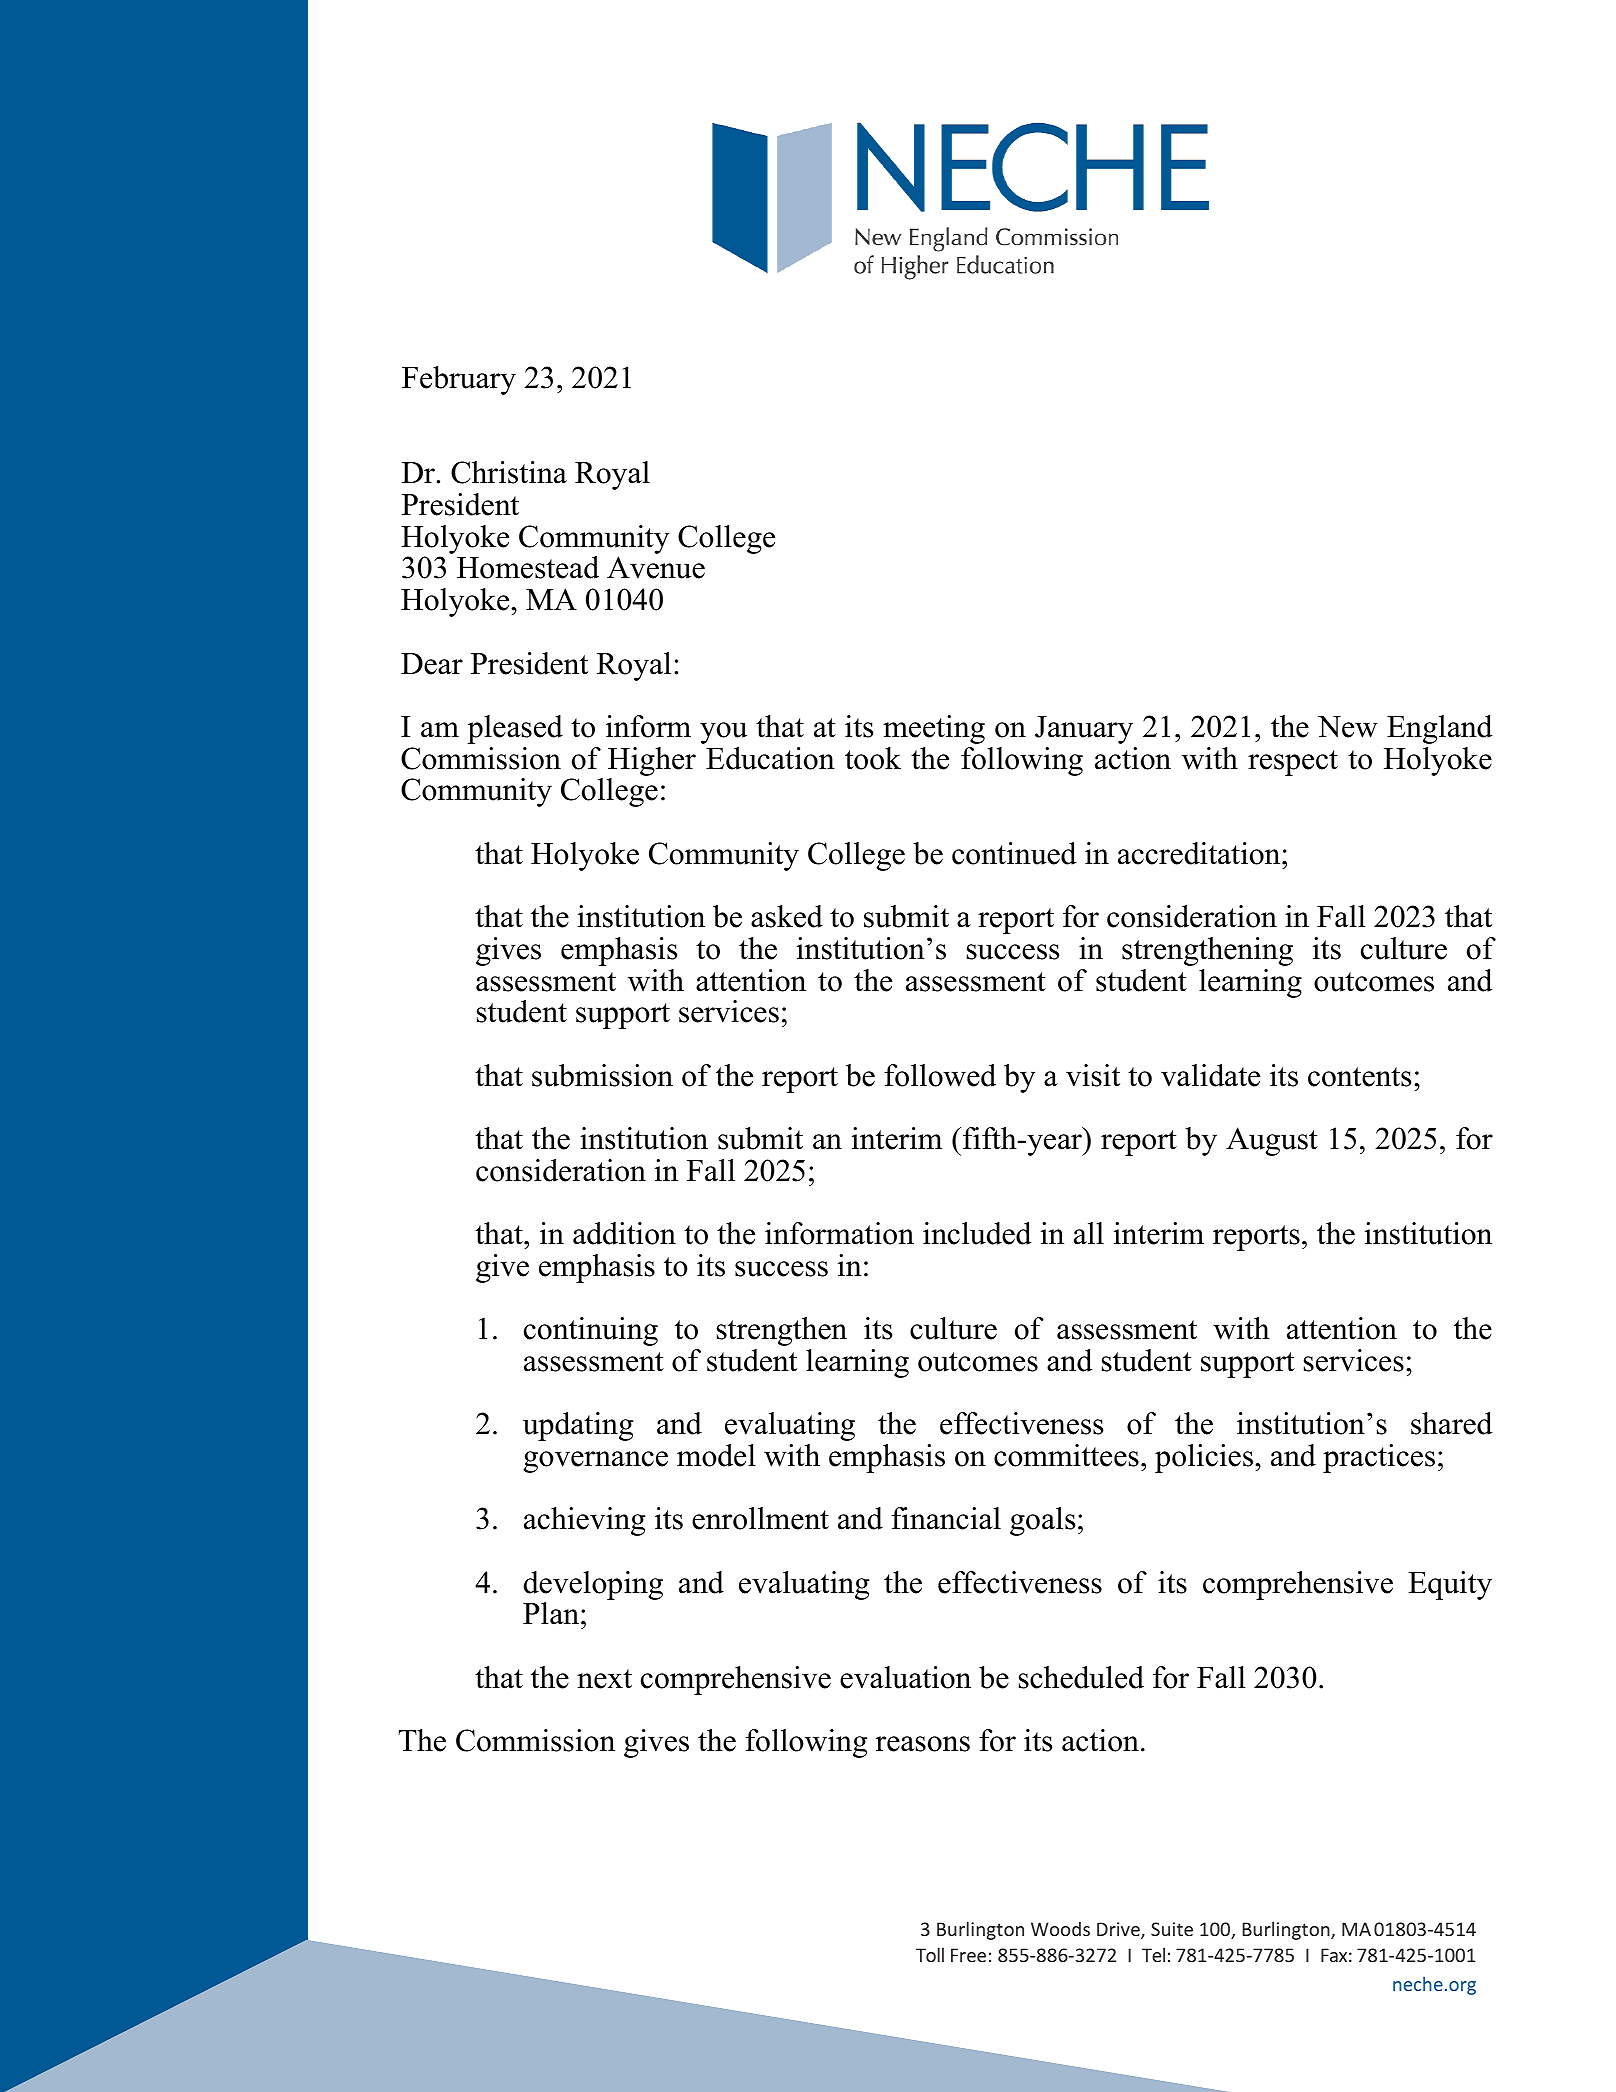 This screenshot has width=1616, height=2092. Describe the element at coordinates (930, 1954) in the screenshot. I see `Toll` at that location.
